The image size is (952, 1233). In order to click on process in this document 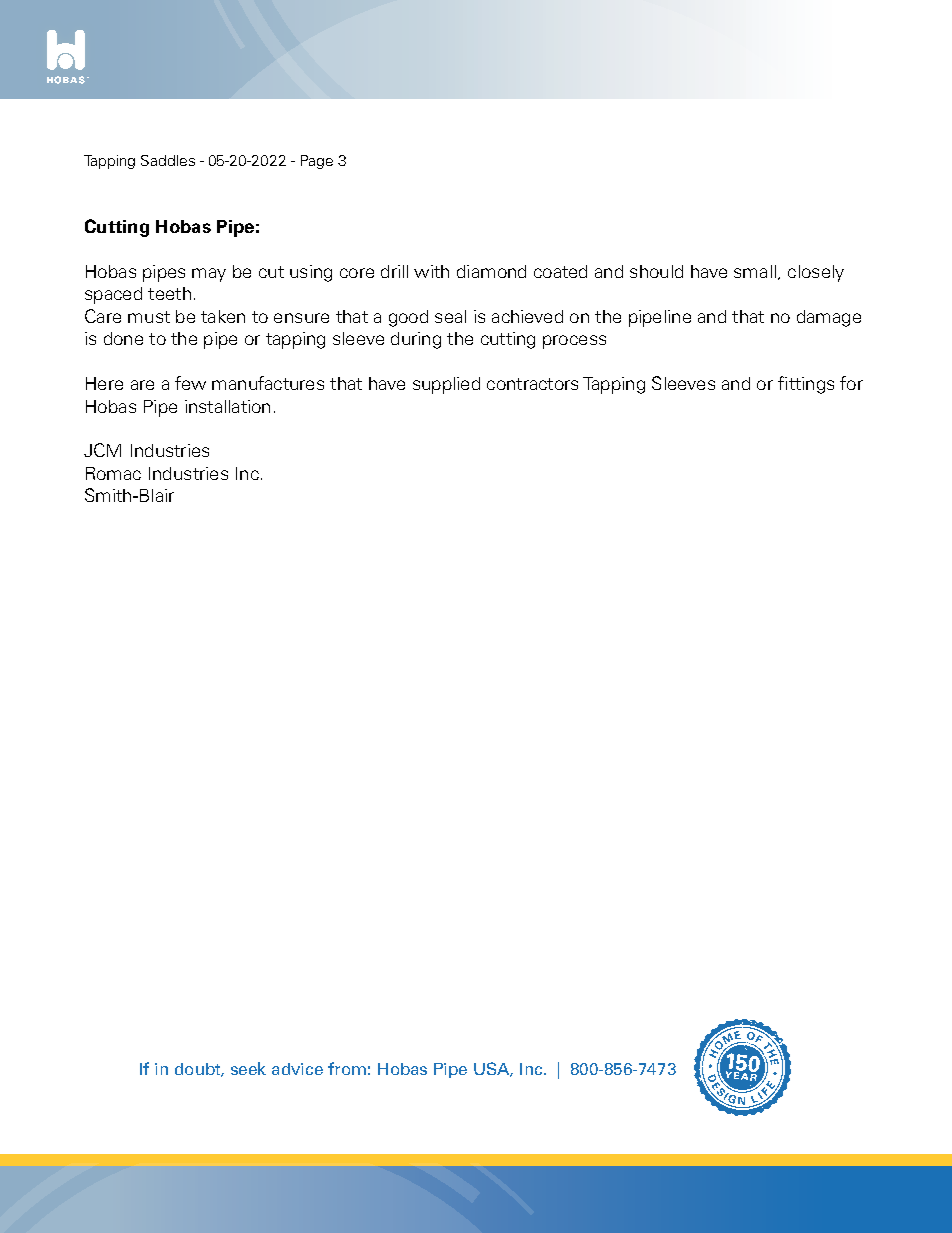, I will do `click(574, 342)`.
